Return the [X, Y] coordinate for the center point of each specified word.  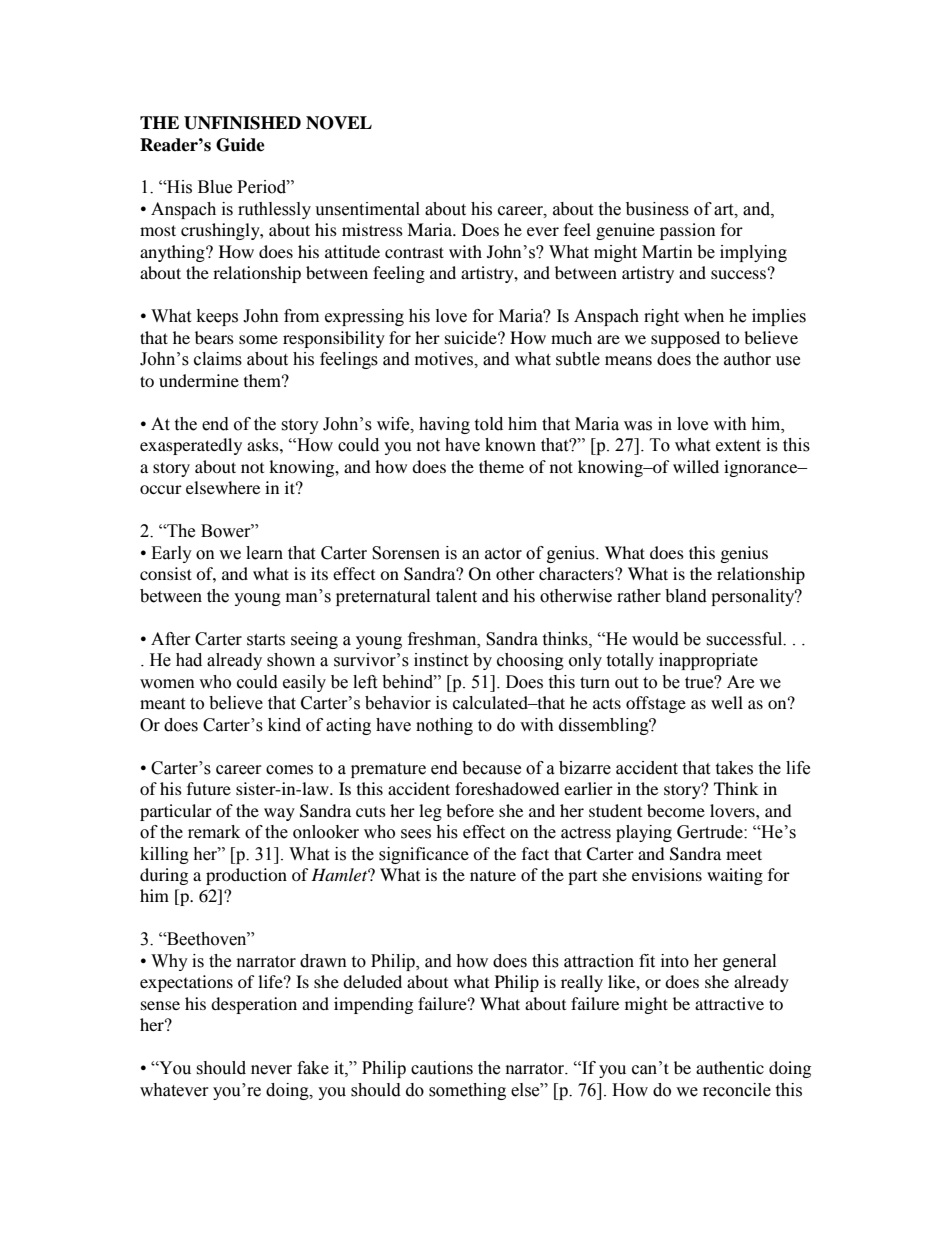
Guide [240, 145]
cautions [442, 1068]
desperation [254, 1005]
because [491, 768]
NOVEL [339, 123]
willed [696, 466]
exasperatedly [191, 446]
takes [734, 768]
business [657, 209]
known [510, 445]
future [209, 788]
